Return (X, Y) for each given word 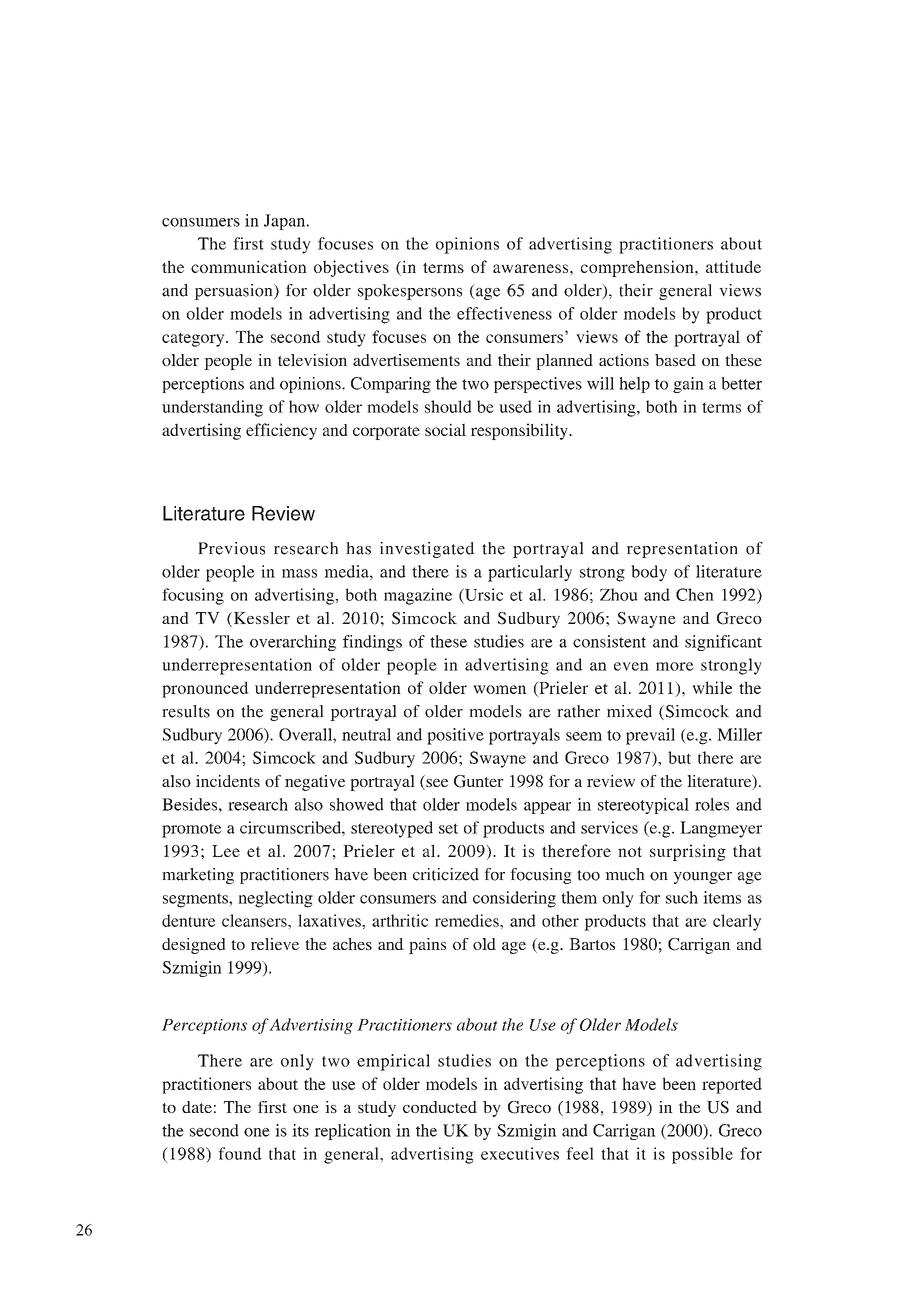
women (500, 689)
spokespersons (410, 292)
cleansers (255, 920)
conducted (440, 1107)
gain (688, 385)
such (682, 897)
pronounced (205, 689)
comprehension (638, 268)
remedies (468, 920)
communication (249, 266)
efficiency (281, 431)
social (445, 429)
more (674, 666)
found (240, 1153)
